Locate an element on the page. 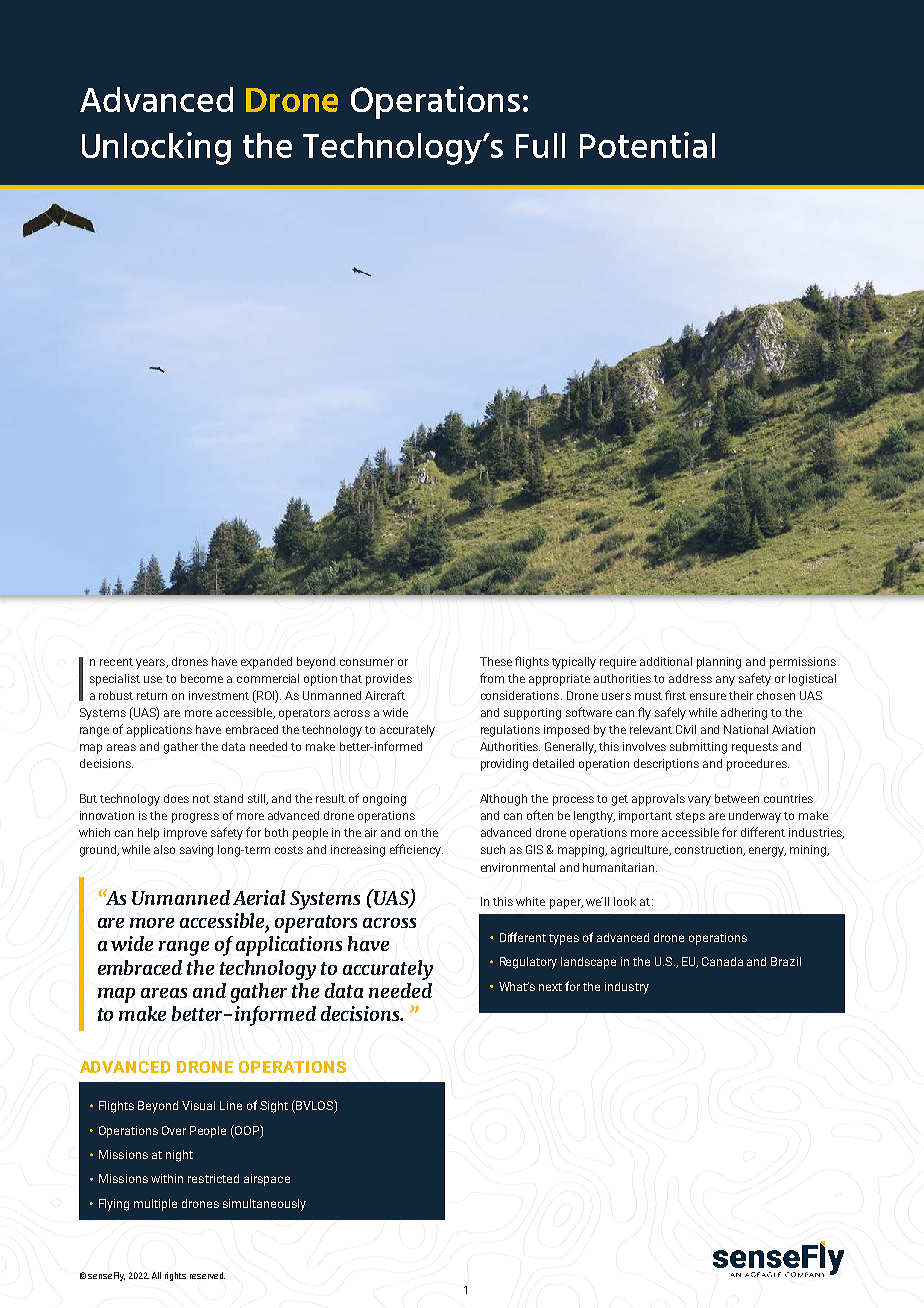 This document has width=924, height=1308. from is located at coordinates (492, 678).
